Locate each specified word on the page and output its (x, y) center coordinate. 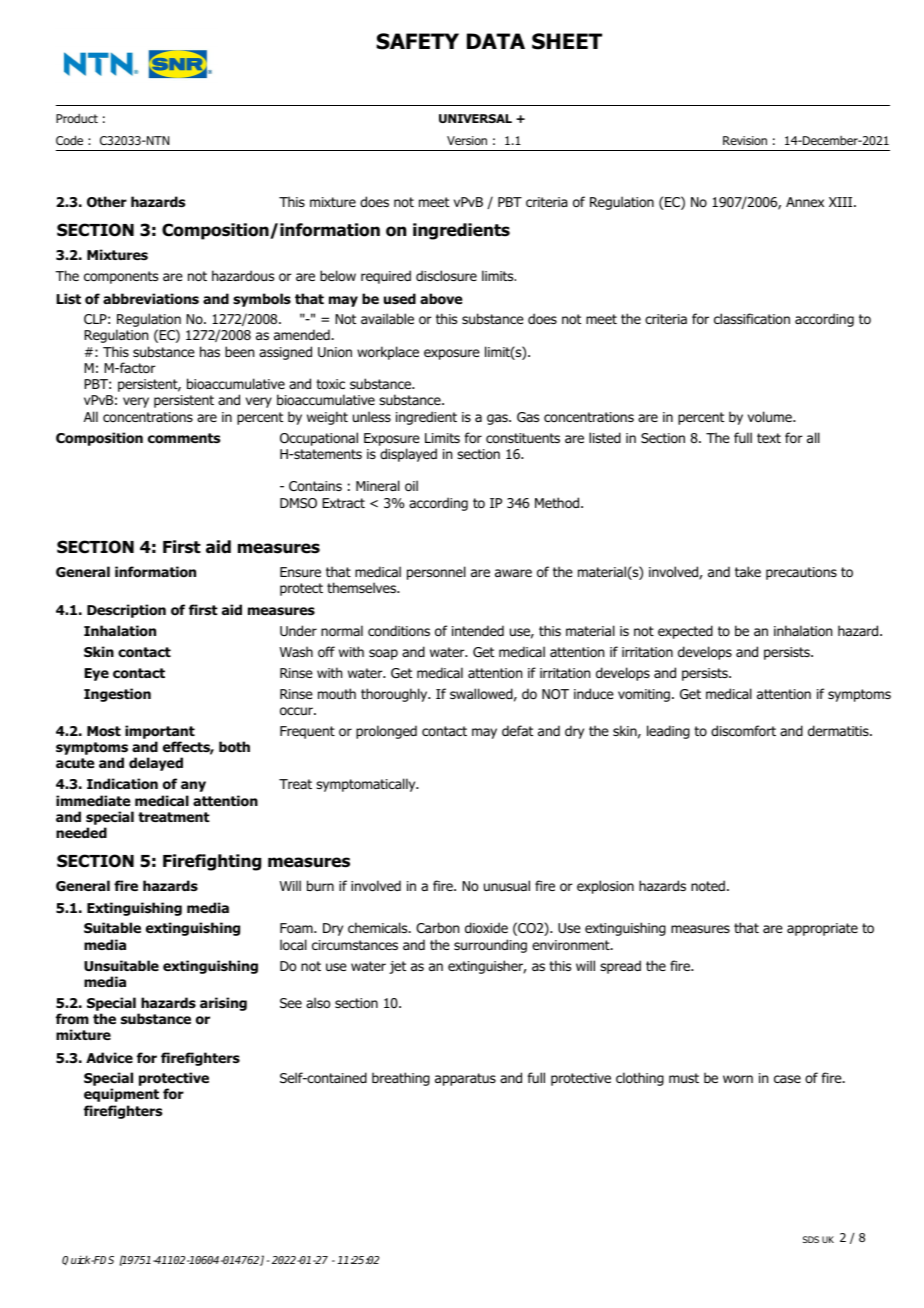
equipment (121, 1095)
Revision (745, 140)
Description (126, 611)
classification (752, 318)
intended (478, 630)
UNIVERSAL (475, 118)
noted (708, 886)
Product (77, 118)
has (210, 351)
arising (223, 1004)
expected (685, 632)
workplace (388, 353)
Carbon (437, 928)
